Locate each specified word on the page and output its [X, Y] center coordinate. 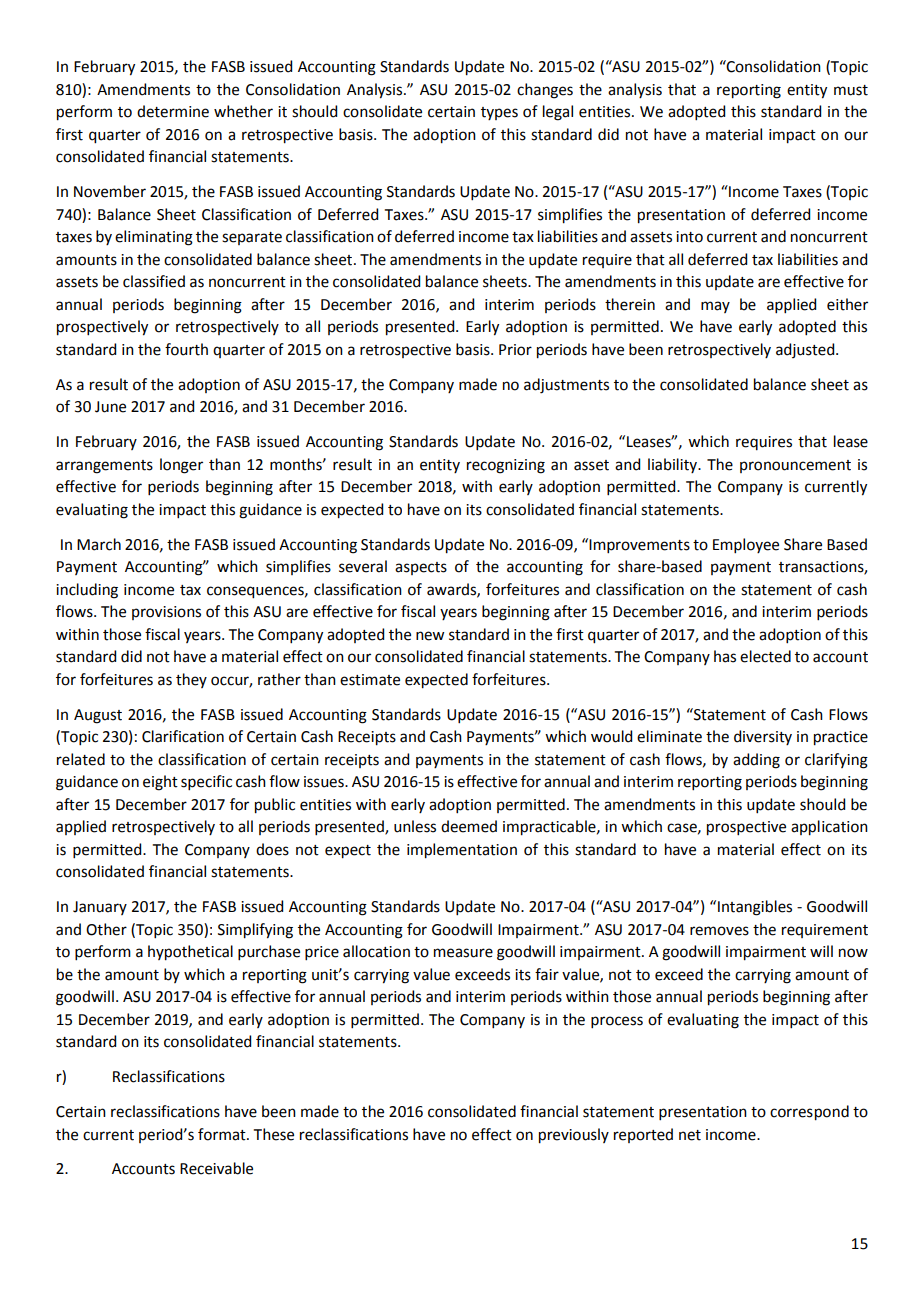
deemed [469, 826]
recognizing [506, 466]
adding [756, 761]
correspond [809, 1113]
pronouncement [795, 466]
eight [160, 783]
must [851, 90]
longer [181, 466]
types [499, 113]
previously [574, 1136]
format [223, 1134]
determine [173, 111]
